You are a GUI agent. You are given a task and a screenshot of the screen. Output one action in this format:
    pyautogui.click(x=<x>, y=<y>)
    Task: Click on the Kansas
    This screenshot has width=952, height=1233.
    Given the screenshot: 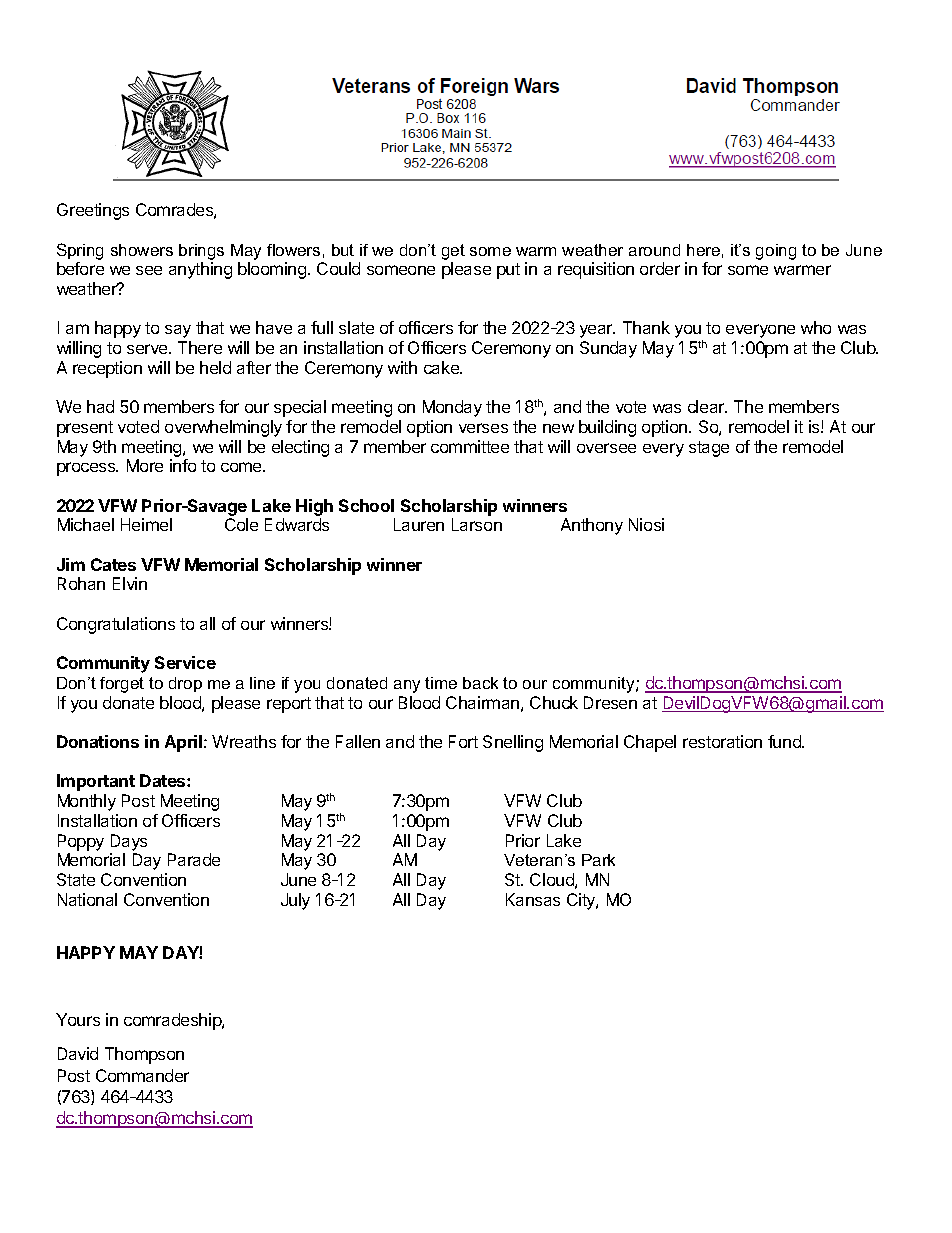 What is the action you would take?
    pyautogui.click(x=533, y=899)
